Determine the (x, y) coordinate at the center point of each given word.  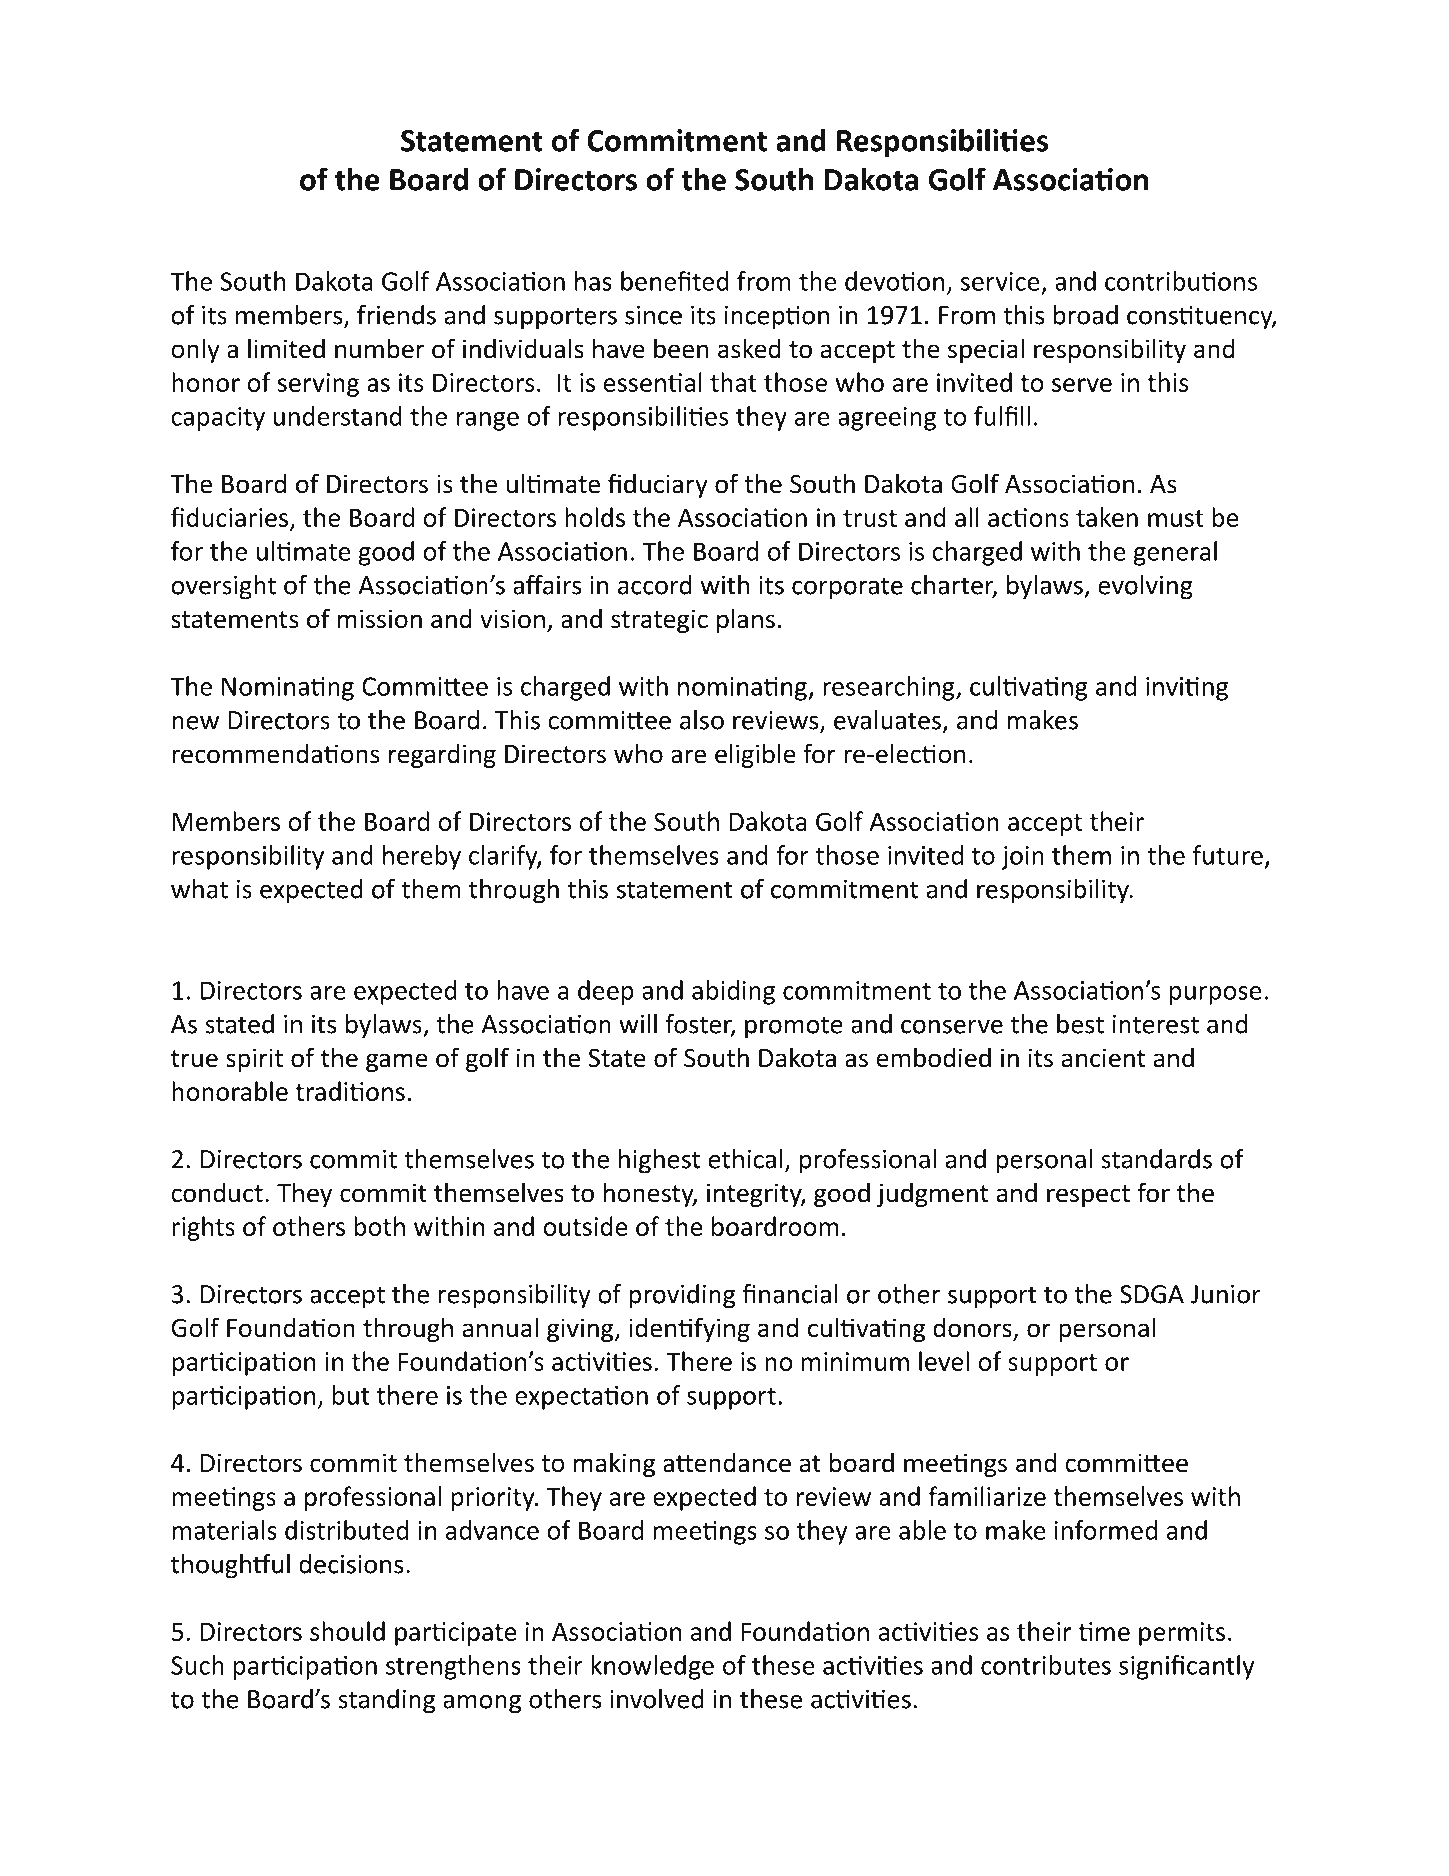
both (379, 1226)
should (347, 1631)
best (1080, 1024)
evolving (1145, 587)
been (681, 348)
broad (1086, 315)
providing (682, 1296)
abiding (733, 992)
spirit (254, 1060)
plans (746, 620)
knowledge (652, 1667)
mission (380, 619)
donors (973, 1328)
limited (286, 348)
